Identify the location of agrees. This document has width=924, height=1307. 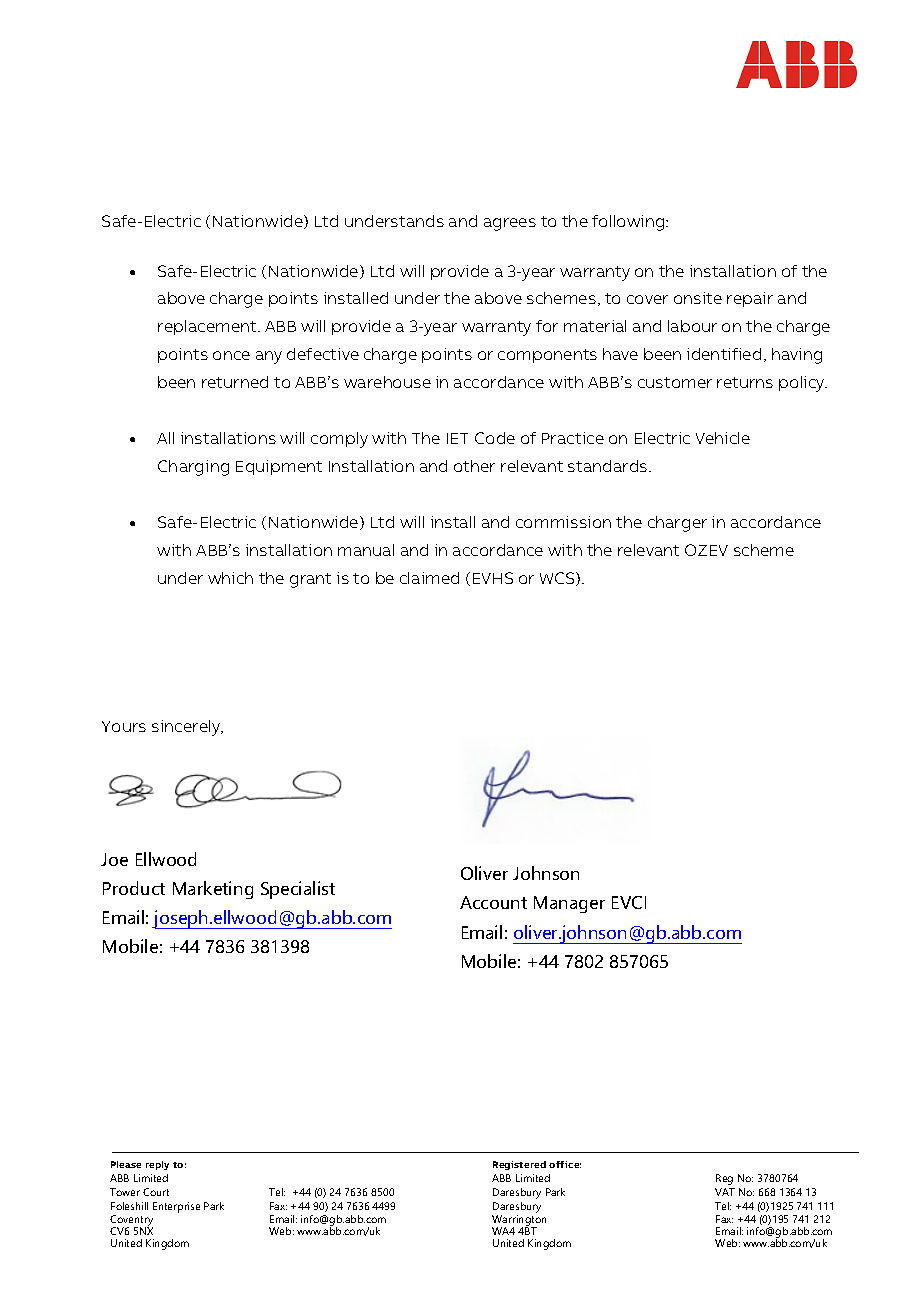
(510, 224).
